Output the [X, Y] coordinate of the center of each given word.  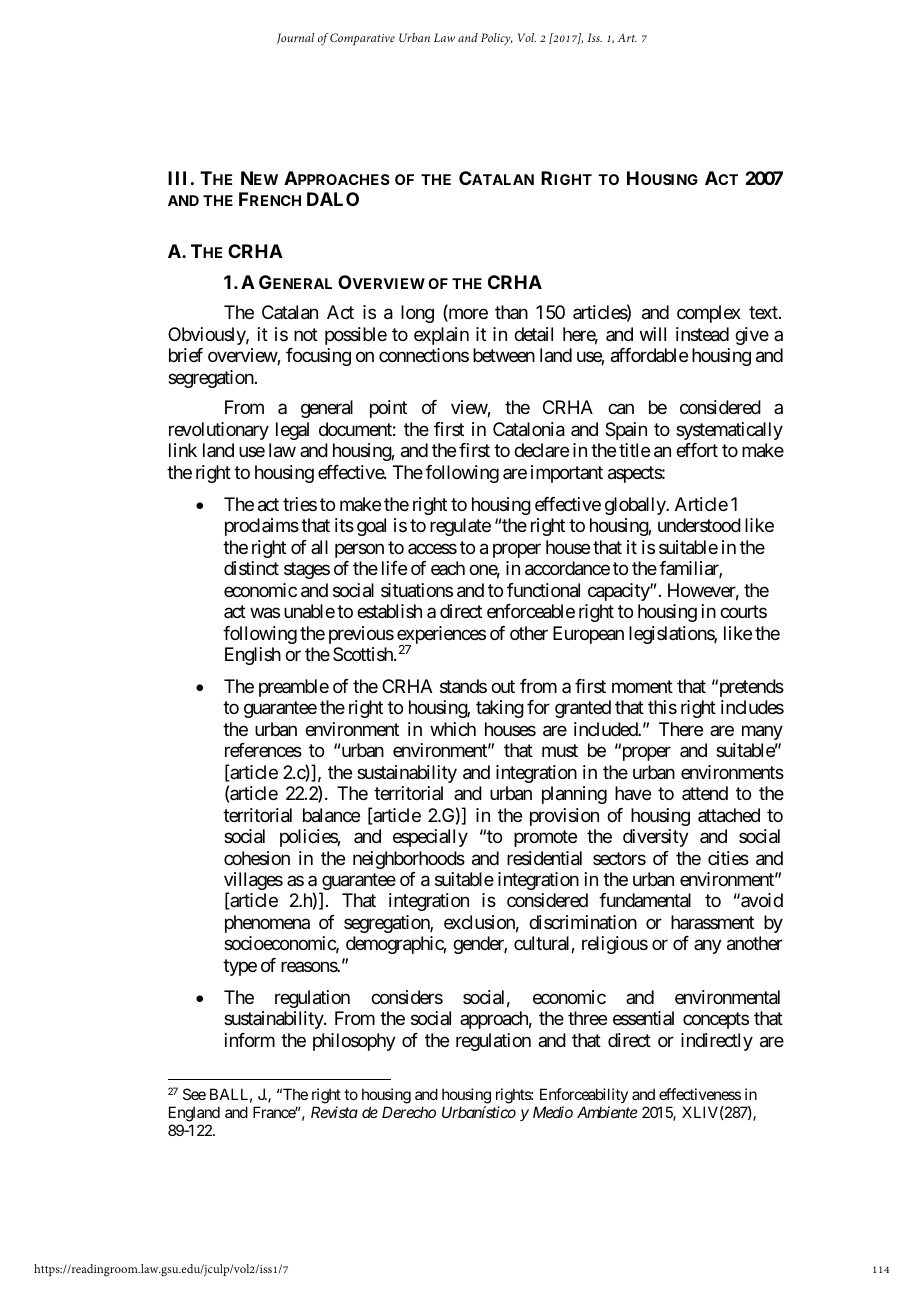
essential [643, 1018]
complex [709, 314]
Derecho [409, 1112]
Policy [497, 39]
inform [250, 1040]
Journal [295, 38]
